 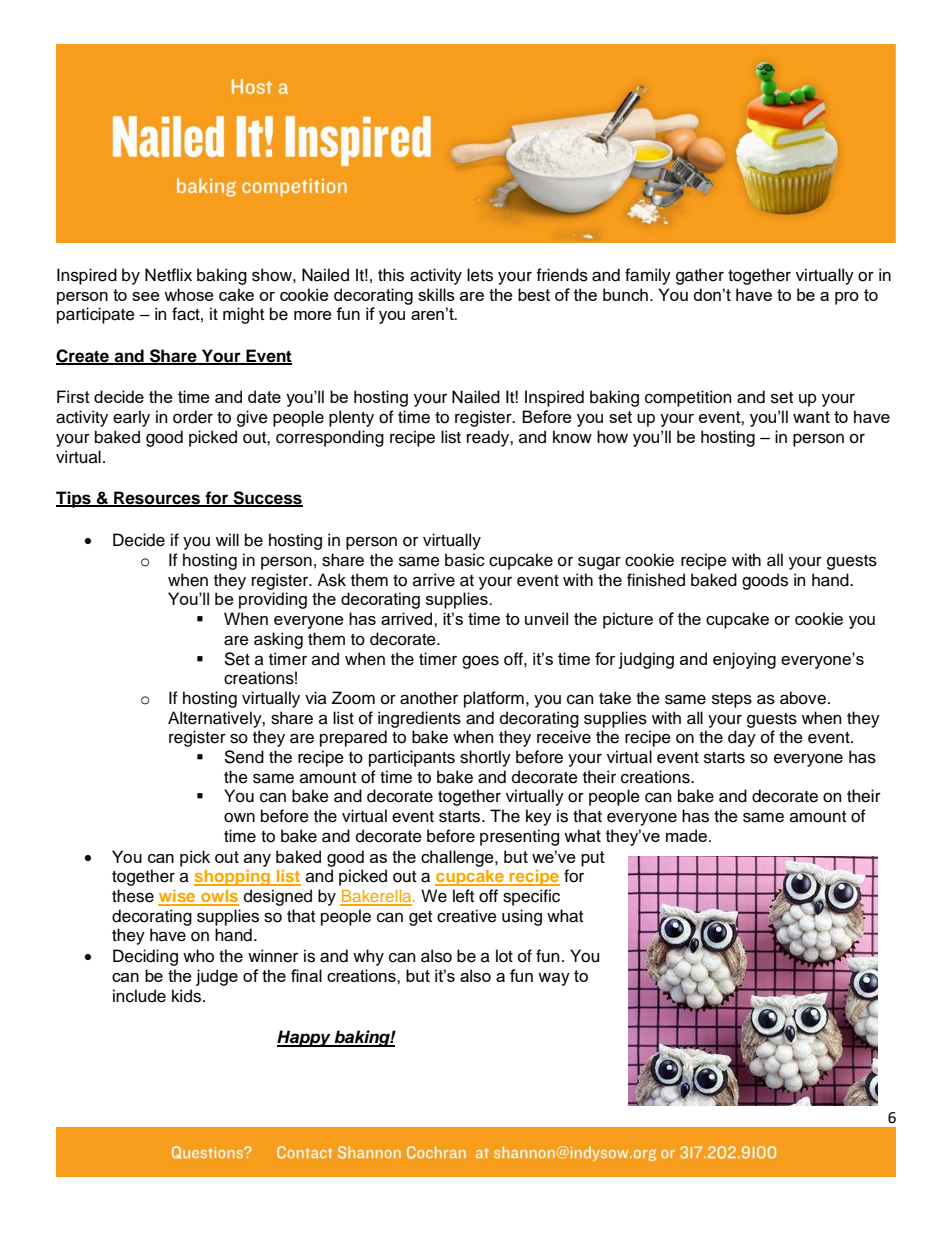 What do you see at coordinates (436, 294) in the document?
I see `skills` at bounding box center [436, 294].
